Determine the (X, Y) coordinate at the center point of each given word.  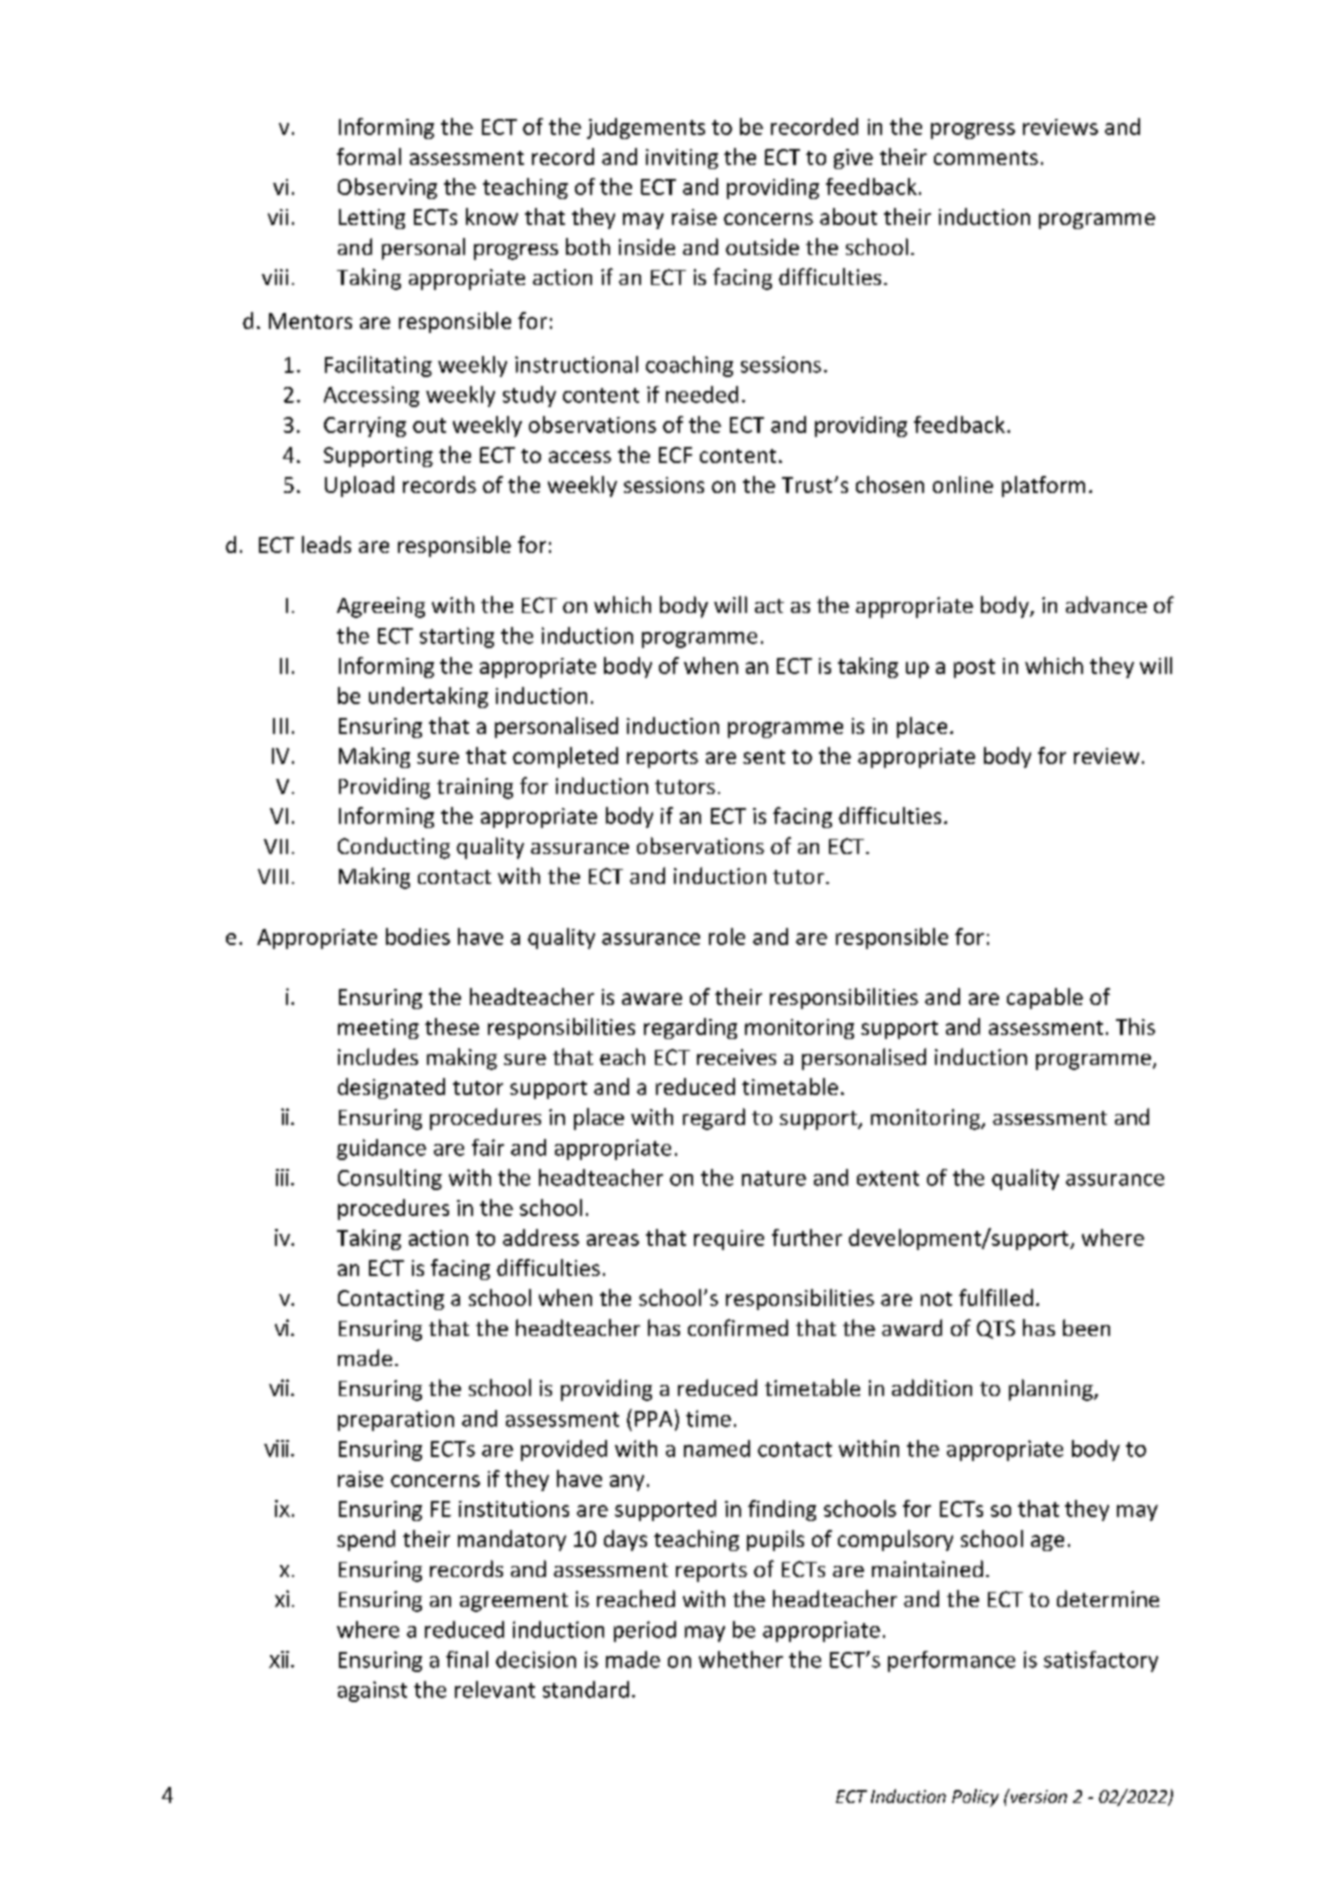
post (974, 668)
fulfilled (996, 1297)
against (372, 1691)
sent (764, 757)
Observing (387, 188)
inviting (682, 159)
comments (986, 158)
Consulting (390, 1179)
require (729, 1240)
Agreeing (381, 607)
